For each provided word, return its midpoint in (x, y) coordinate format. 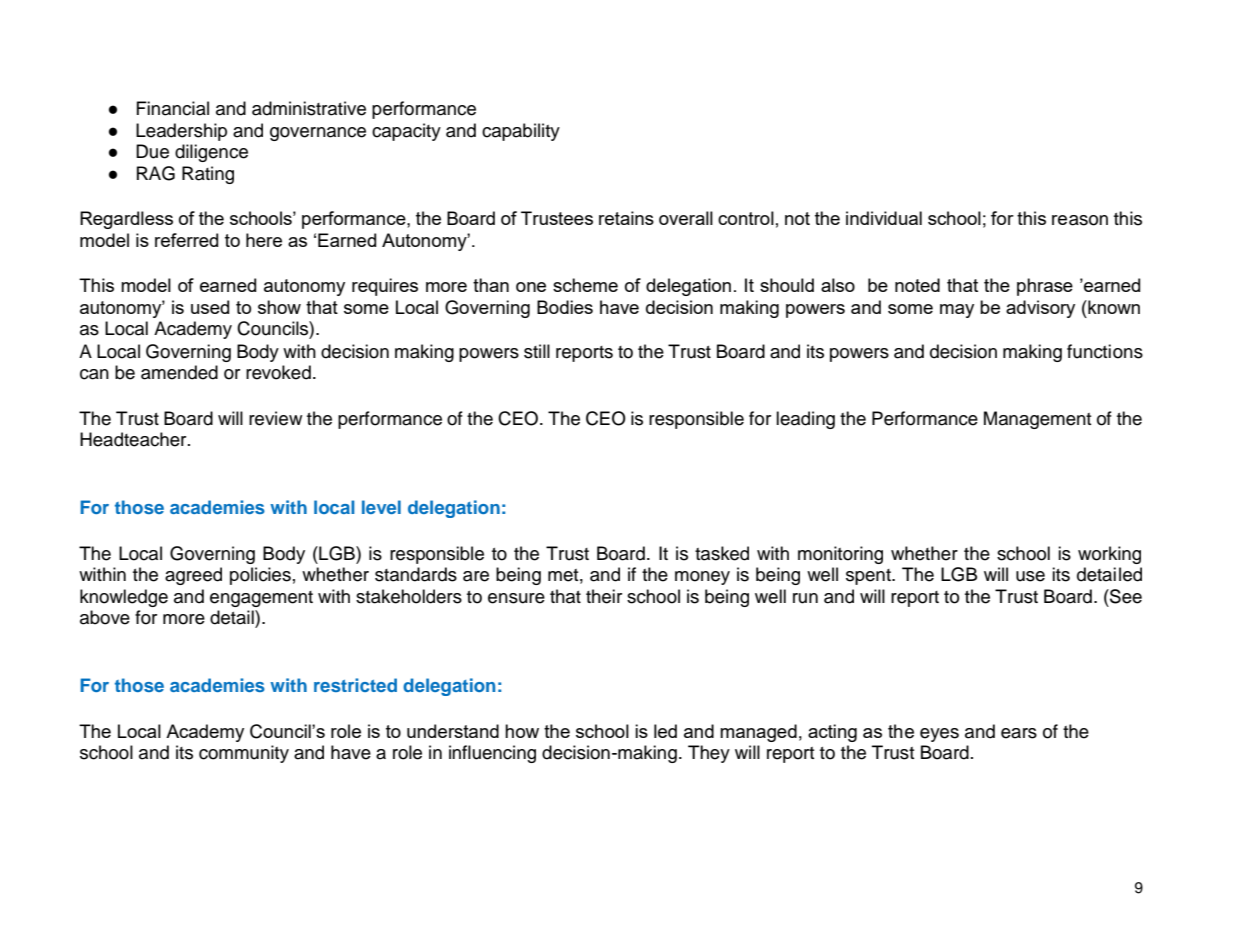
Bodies (565, 307)
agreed (193, 576)
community (244, 754)
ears (1019, 733)
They (709, 754)
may (957, 311)
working (1109, 555)
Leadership (181, 132)
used (210, 307)
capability (521, 132)
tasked (722, 553)
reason (1080, 220)
